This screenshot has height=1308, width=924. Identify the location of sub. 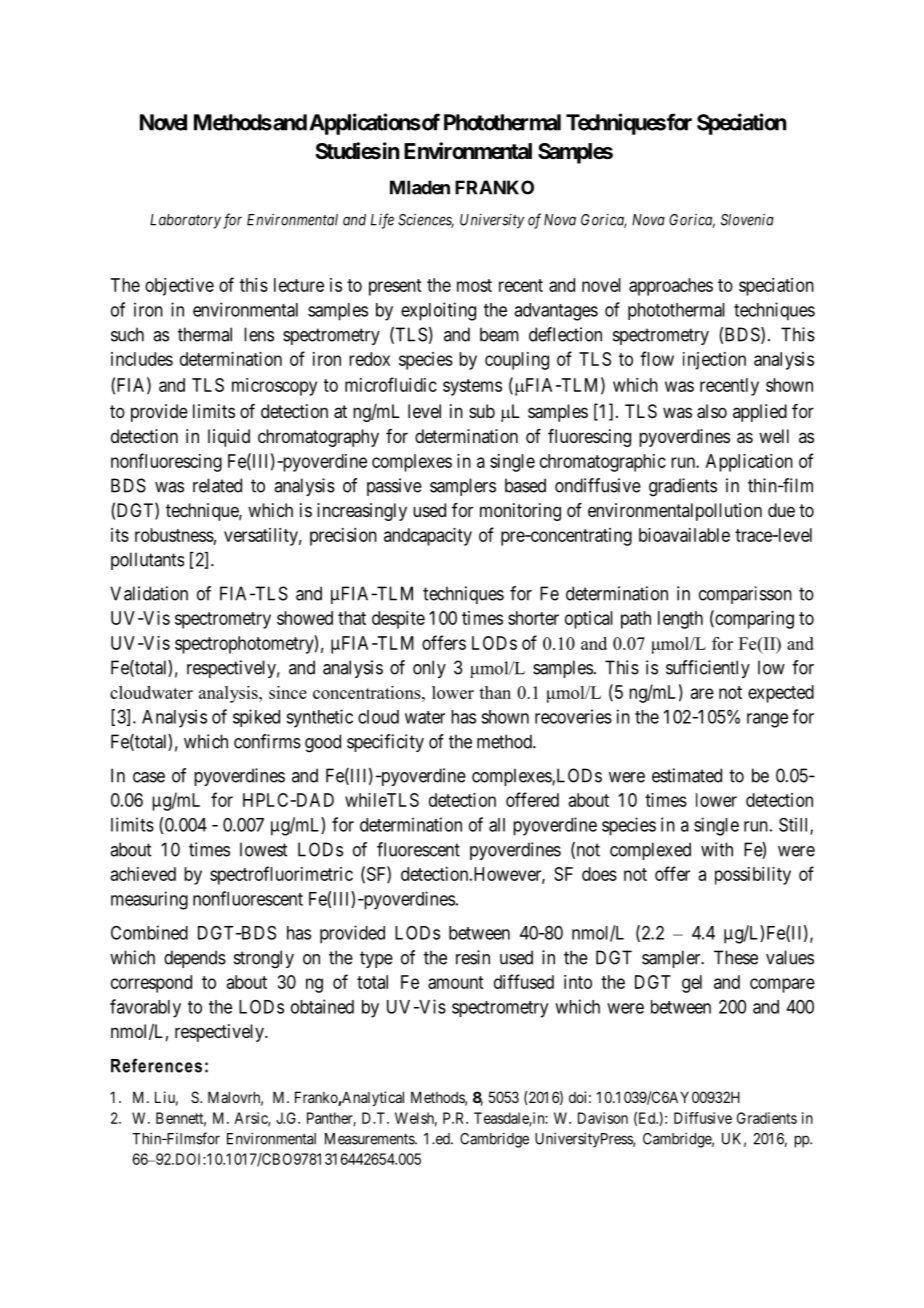
(482, 411).
